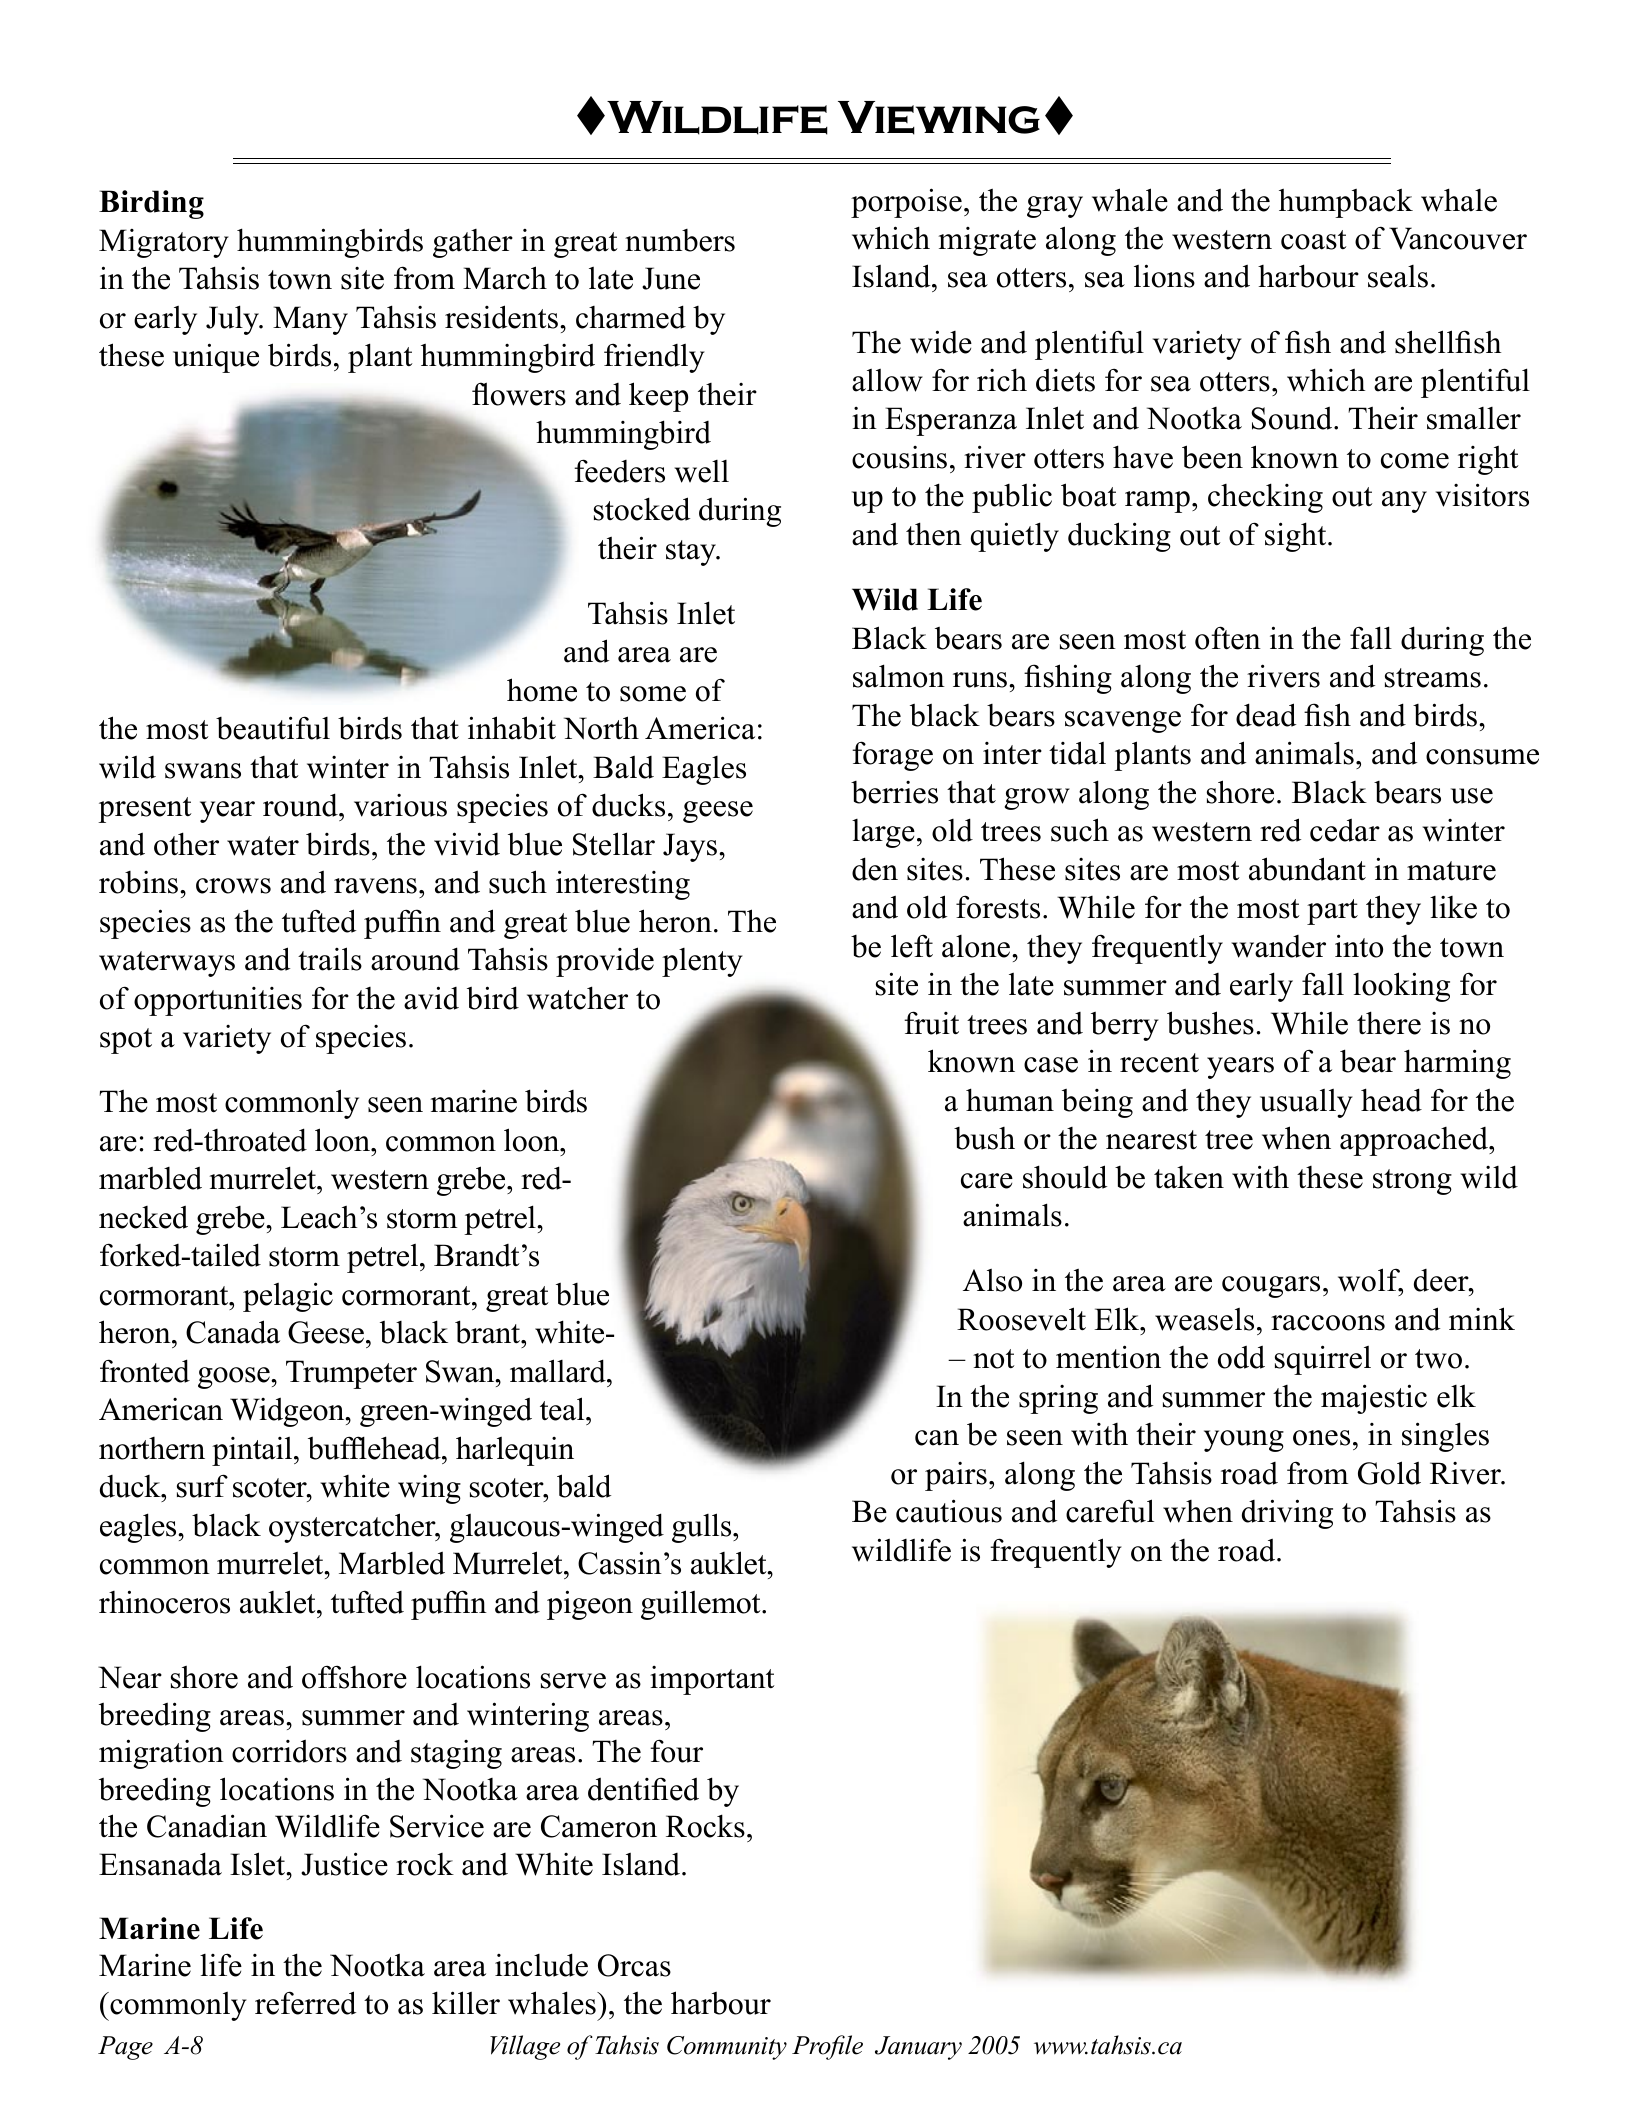  What do you see at coordinates (1306, 1103) in the screenshot?
I see `usually` at bounding box center [1306, 1103].
